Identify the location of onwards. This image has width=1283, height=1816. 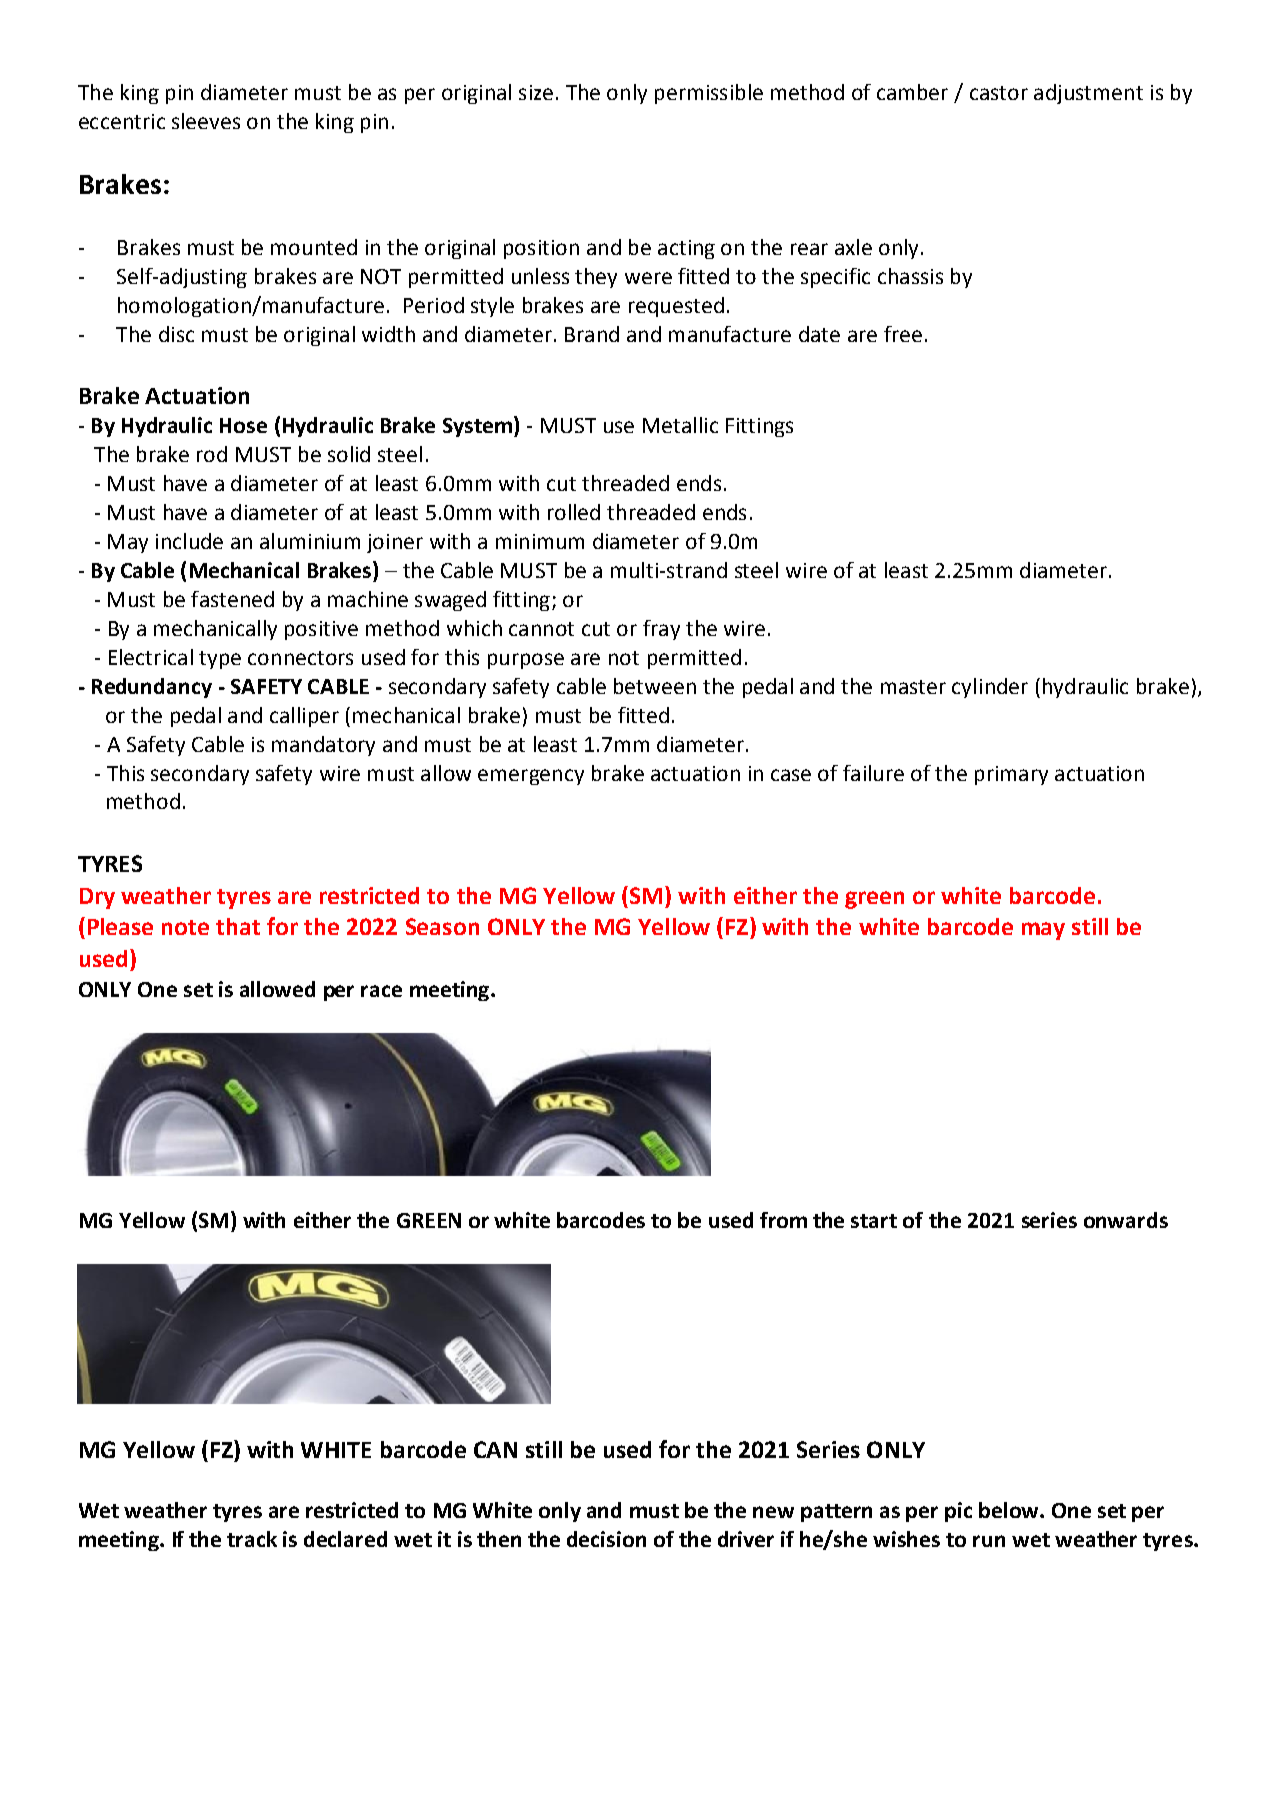
(1126, 1220).
